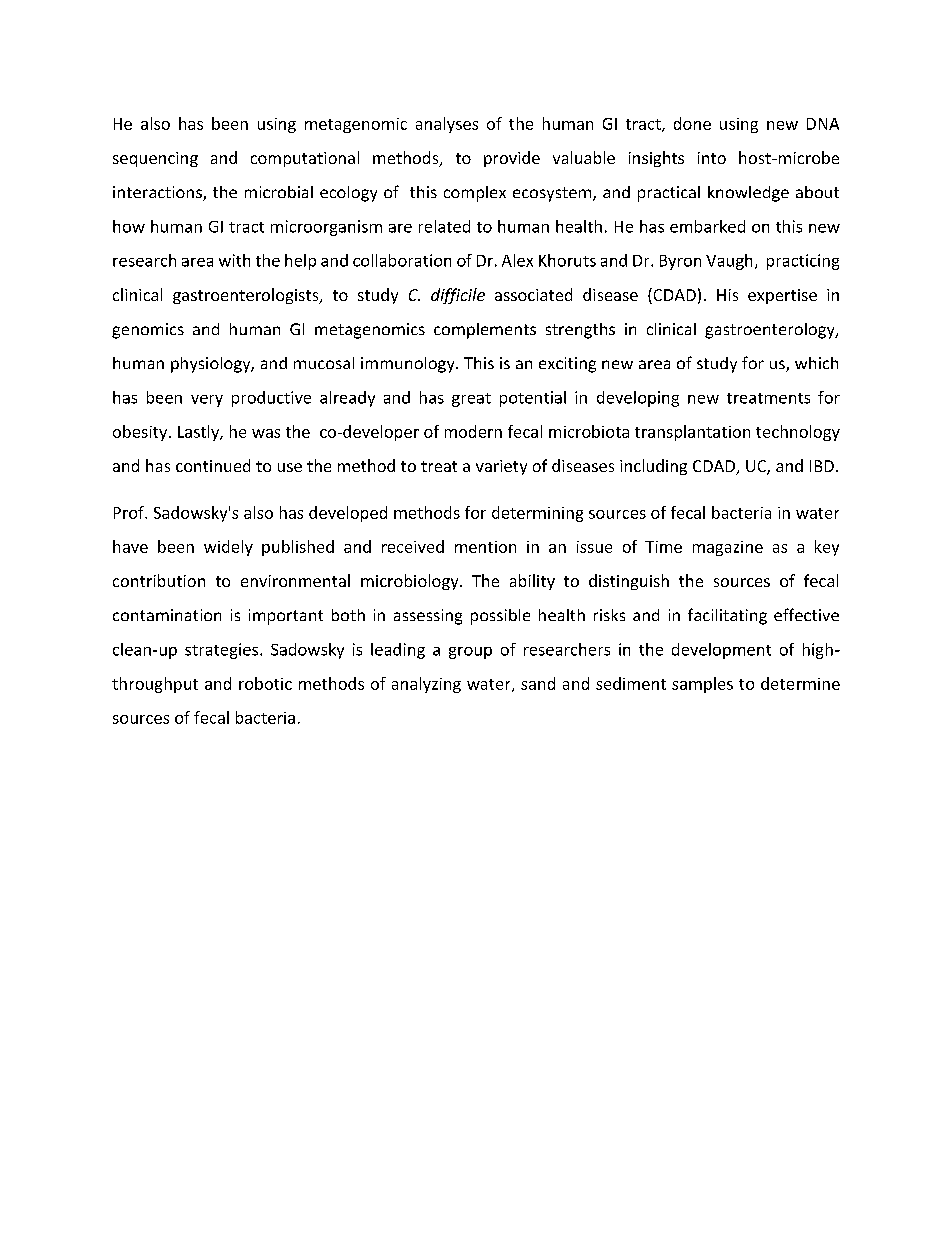 Image resolution: width=952 pixels, height=1233 pixels. Describe the element at coordinates (447, 125) in the screenshot. I see `analyses` at that location.
